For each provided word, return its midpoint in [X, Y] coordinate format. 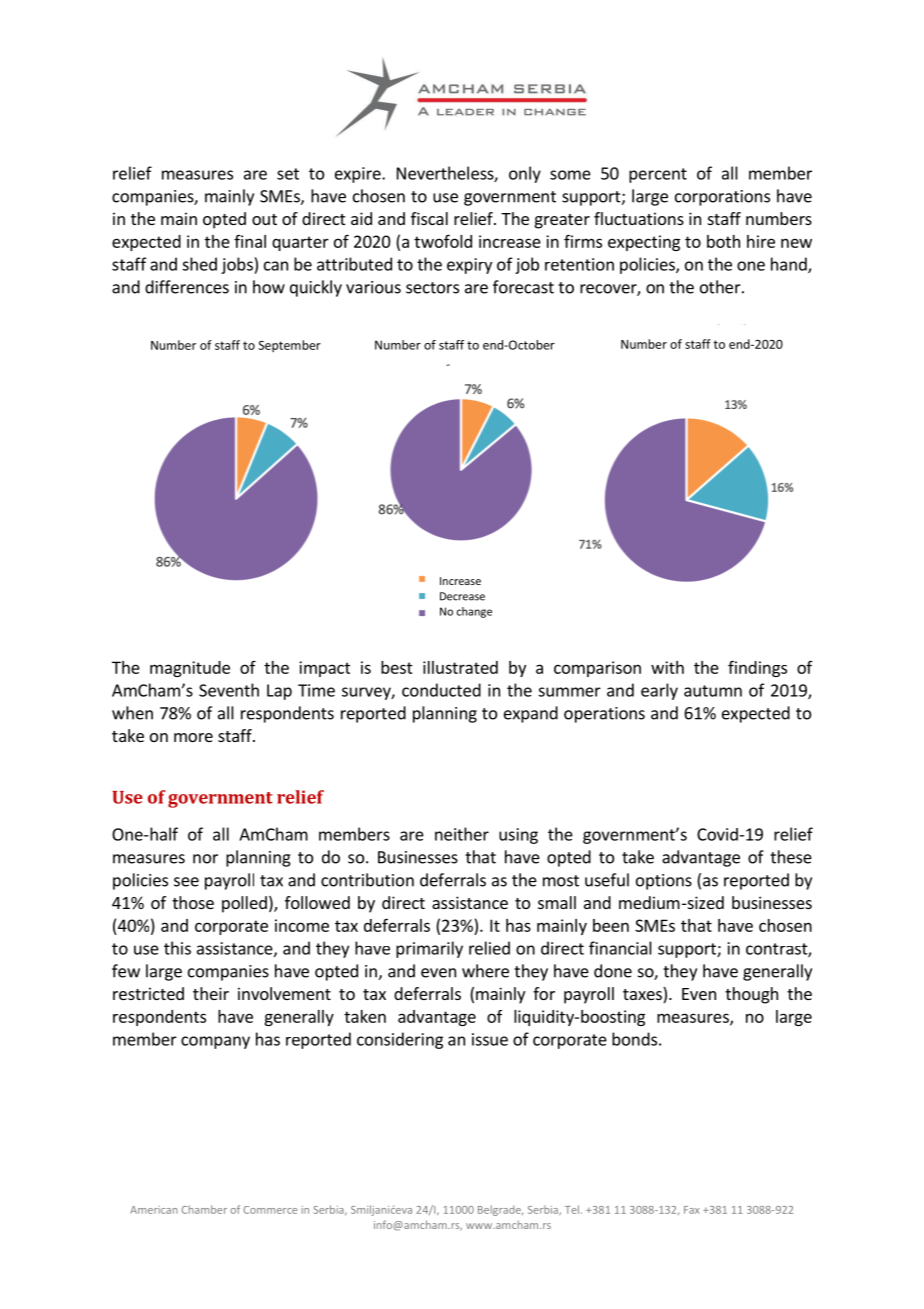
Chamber [204, 1209]
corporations [722, 198]
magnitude [190, 669]
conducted [441, 690]
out [264, 219]
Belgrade [500, 1210]
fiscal [429, 218]
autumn [713, 691]
